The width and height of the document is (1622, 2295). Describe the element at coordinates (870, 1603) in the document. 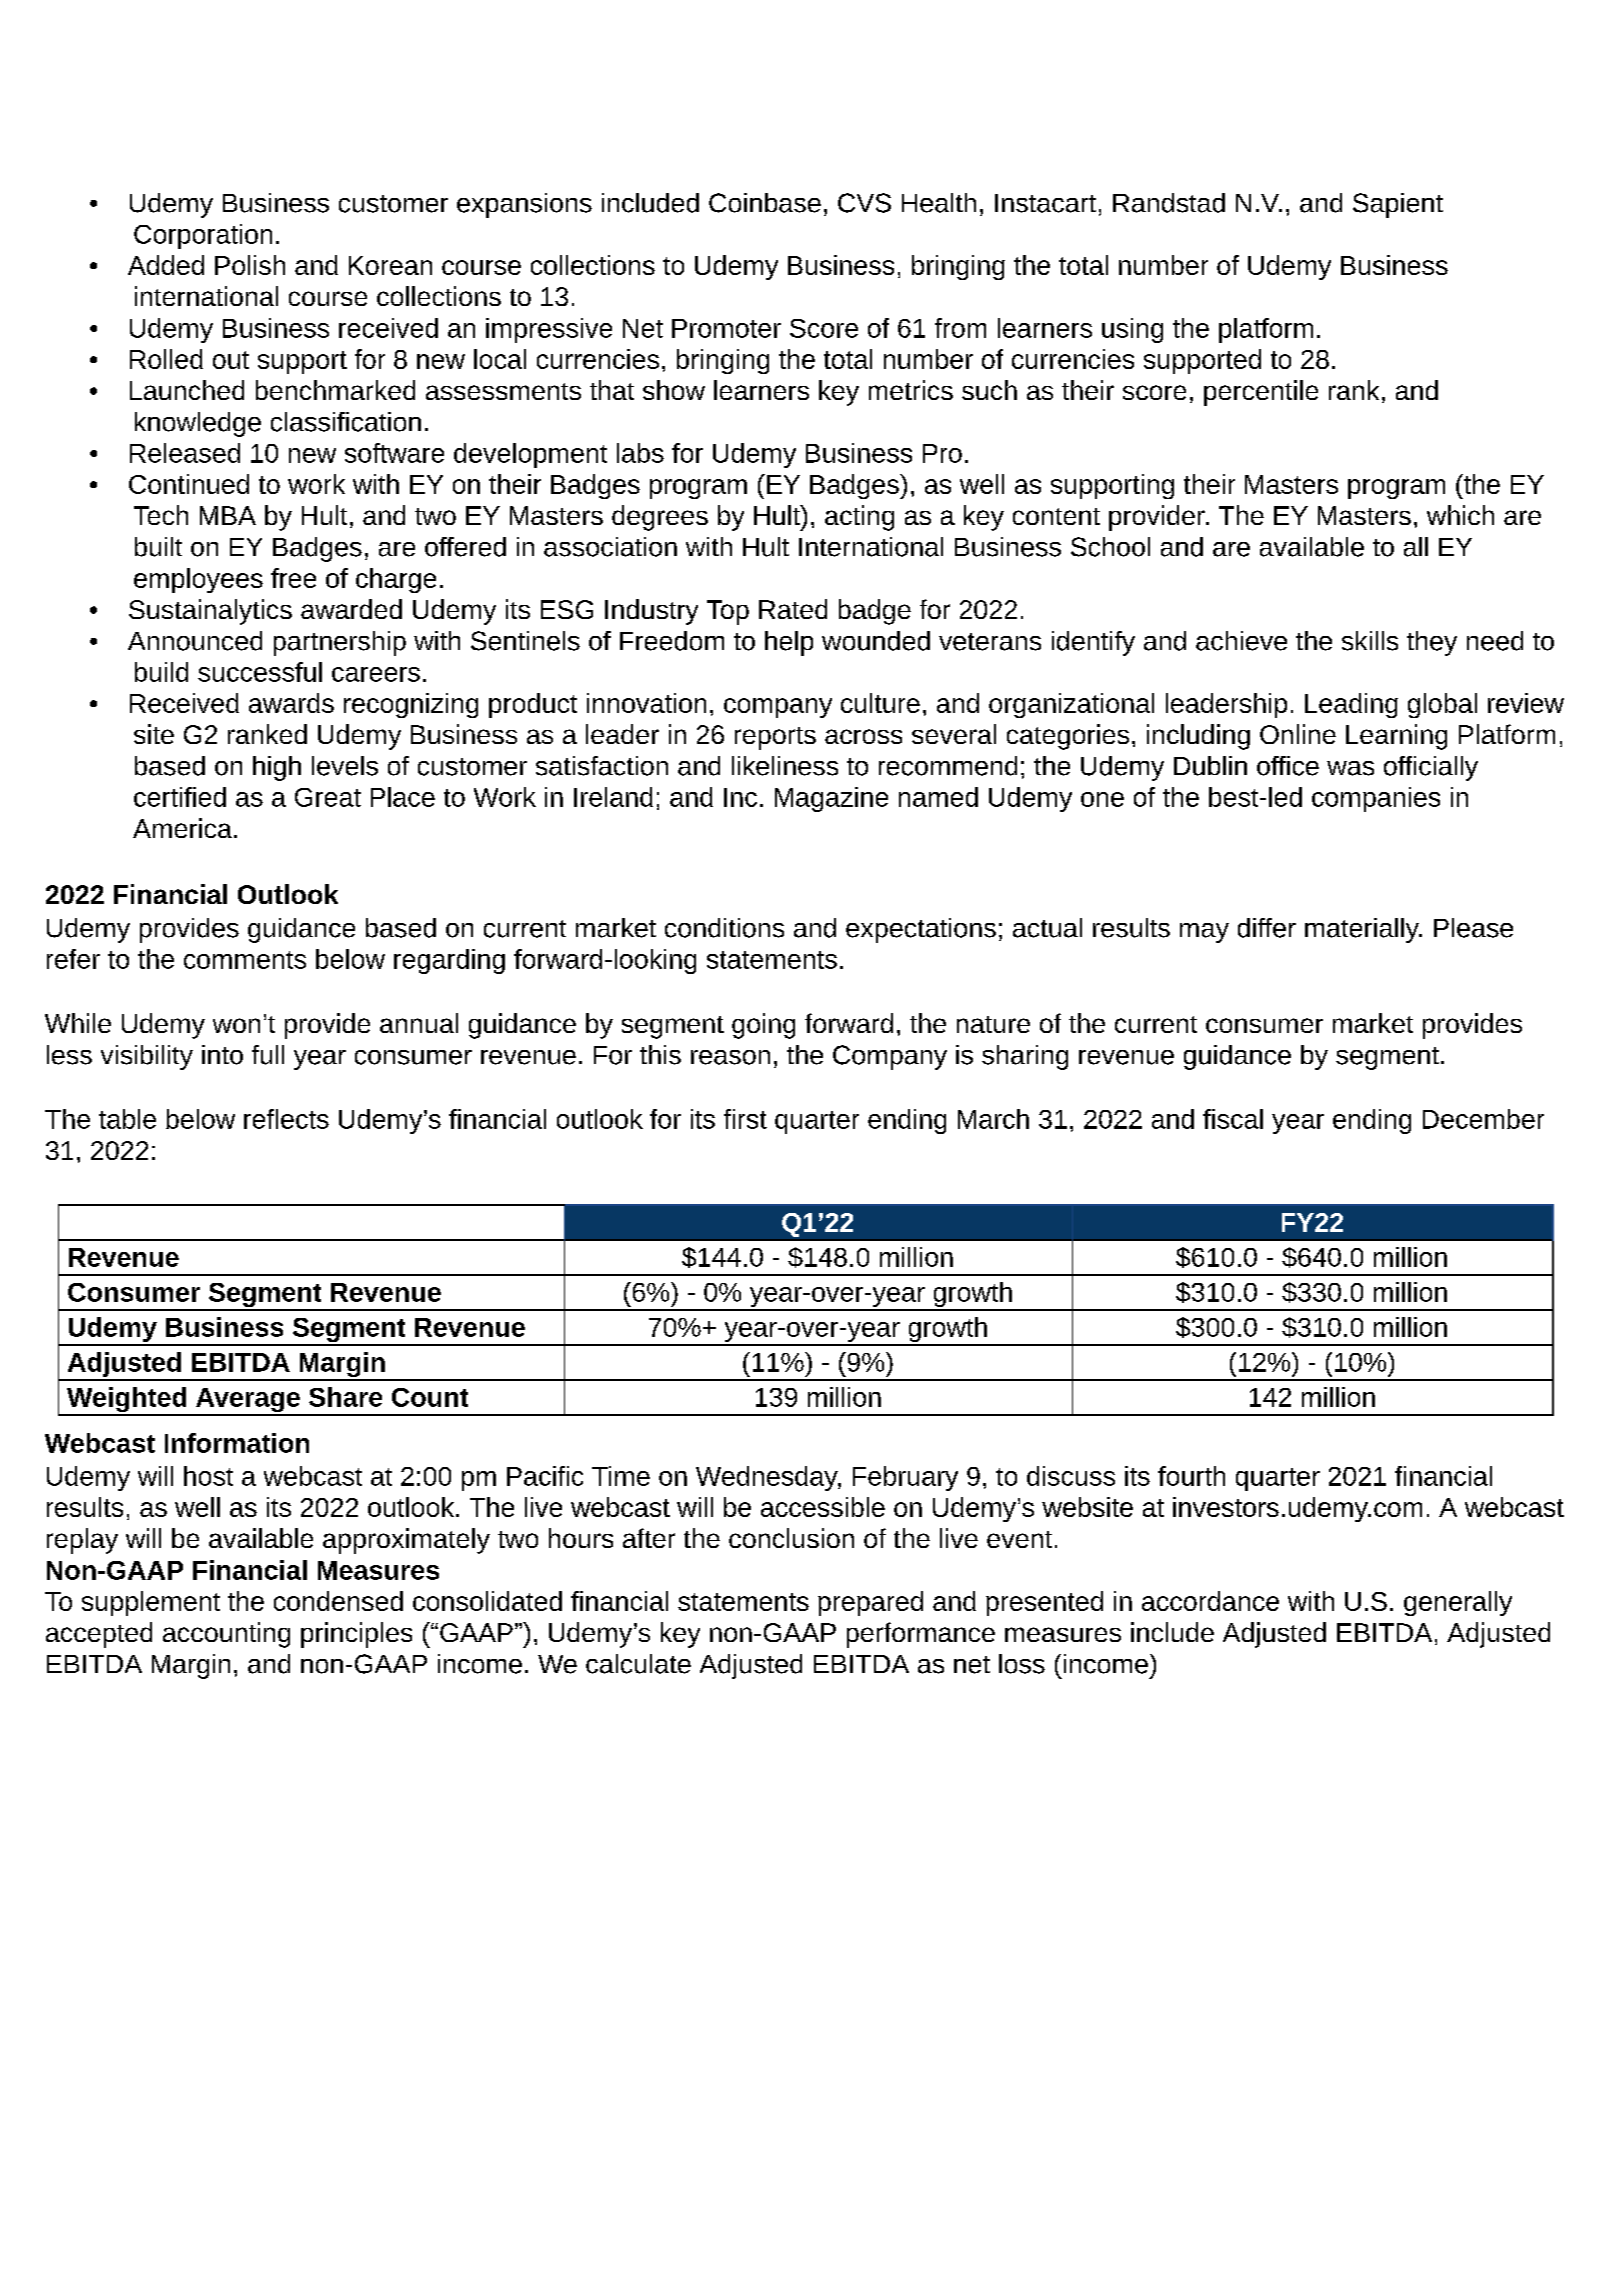

I see `prepared` at that location.
